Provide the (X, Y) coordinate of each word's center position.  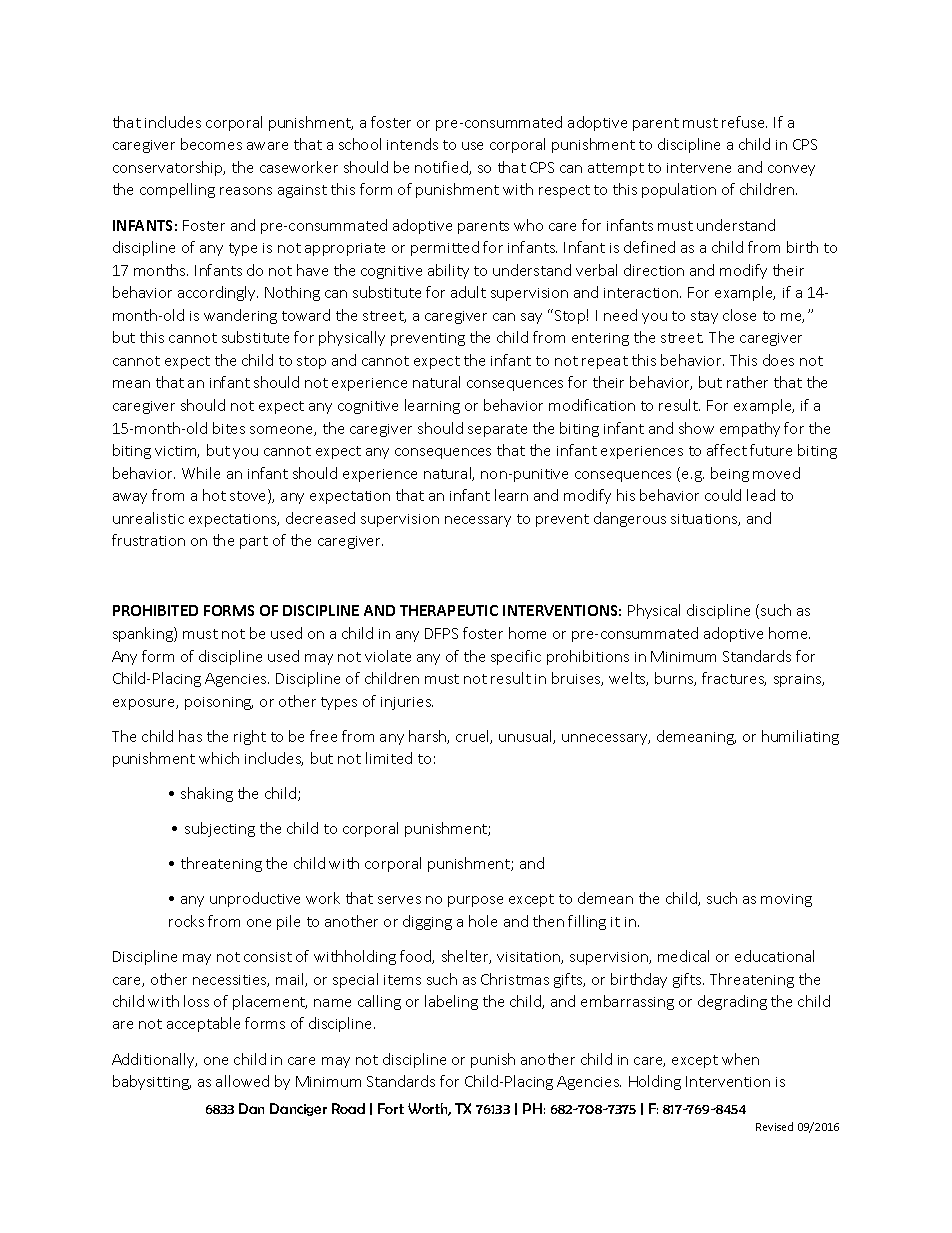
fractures (734, 679)
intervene (699, 168)
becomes (211, 144)
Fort (391, 1108)
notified (442, 168)
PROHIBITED (155, 610)
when (740, 1059)
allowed (242, 1081)
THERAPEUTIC (449, 610)
